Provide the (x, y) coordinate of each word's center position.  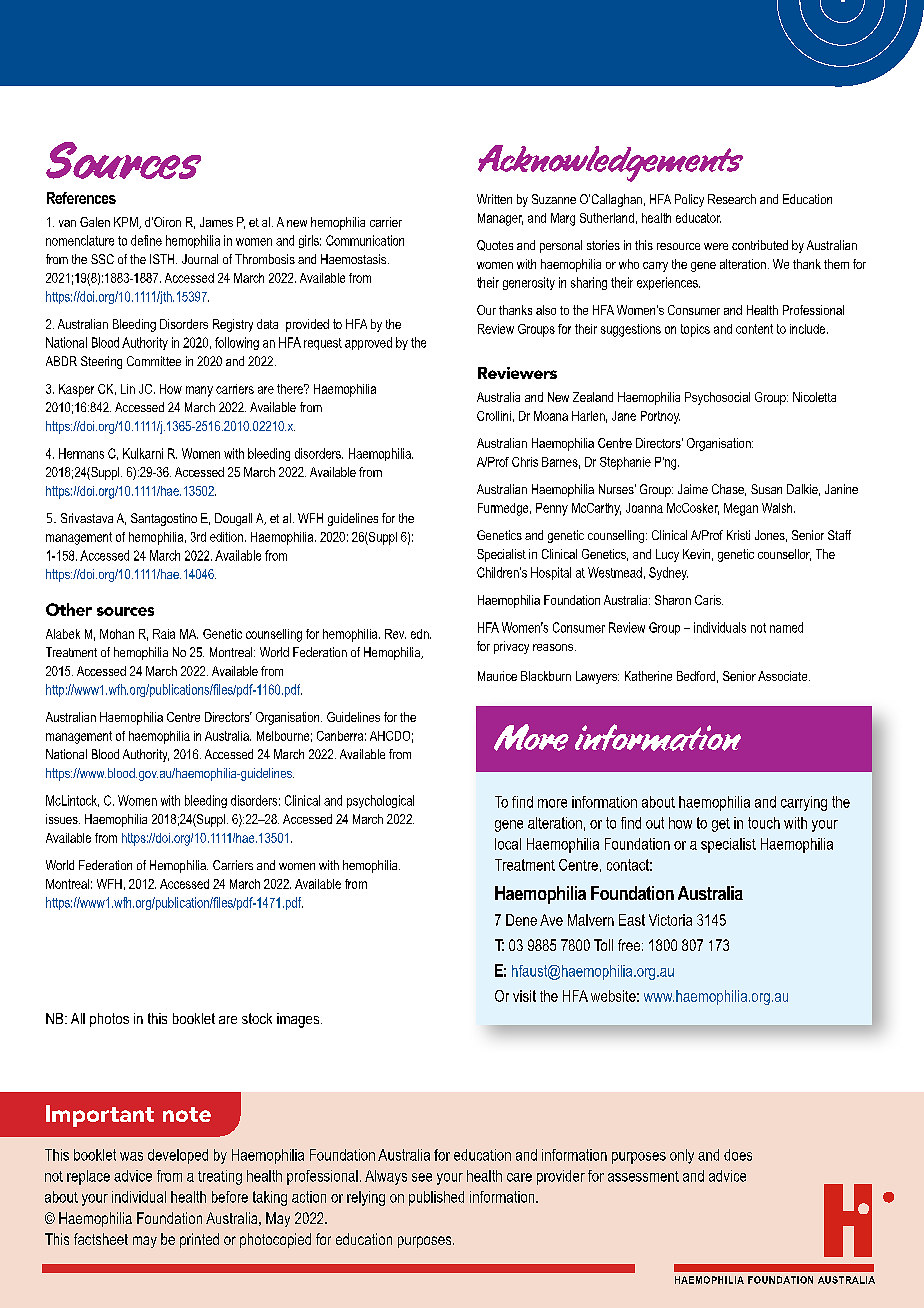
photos (109, 1020)
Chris (525, 462)
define (146, 240)
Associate (784, 676)
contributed (760, 245)
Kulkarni (143, 453)
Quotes (495, 245)
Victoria (670, 920)
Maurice (497, 676)
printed (199, 1240)
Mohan (117, 634)
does (738, 1155)
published (436, 1198)
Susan (766, 489)
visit (524, 996)
